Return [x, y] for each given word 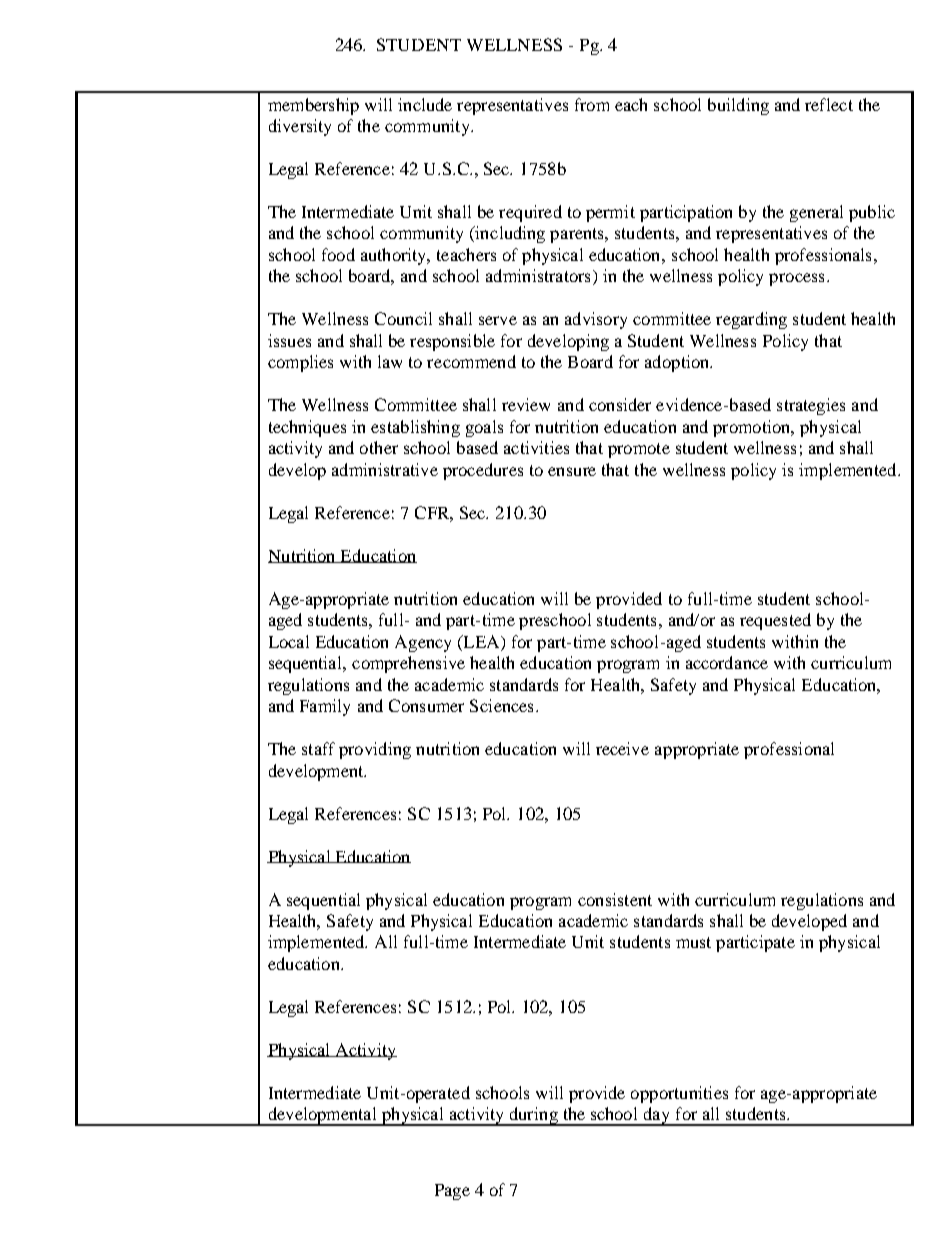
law [390, 361]
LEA [481, 641]
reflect [829, 104]
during [533, 1116]
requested [775, 621]
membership [313, 106]
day [657, 1116]
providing [375, 750]
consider [620, 404]
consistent [615, 899]
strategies [811, 406]
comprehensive [408, 664]
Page [452, 1192]
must [693, 942]
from [592, 104]
